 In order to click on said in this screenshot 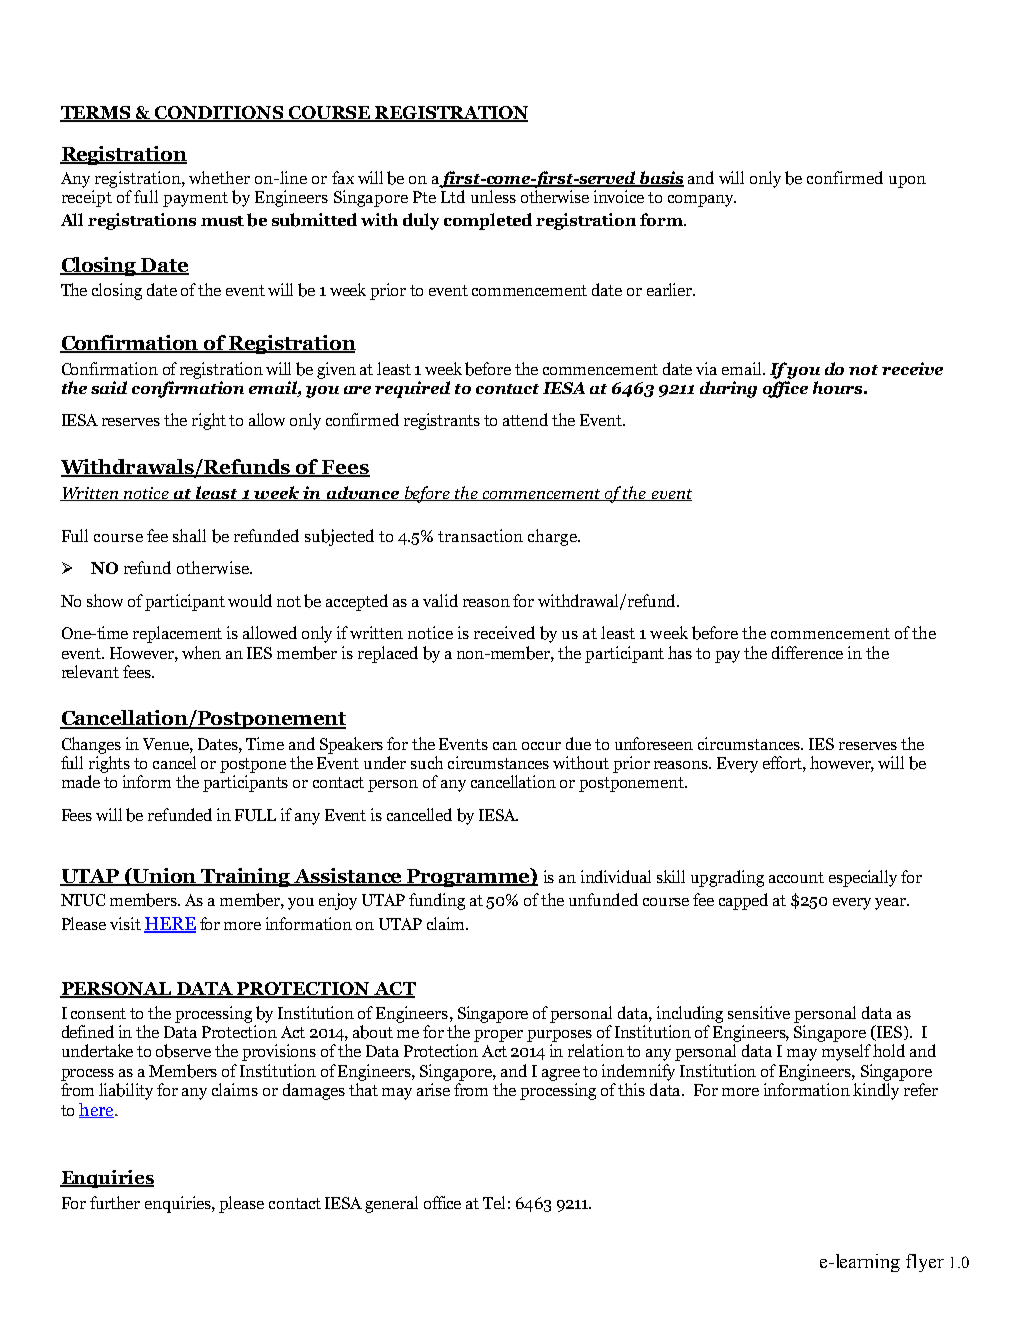, I will do `click(109, 387)`.
